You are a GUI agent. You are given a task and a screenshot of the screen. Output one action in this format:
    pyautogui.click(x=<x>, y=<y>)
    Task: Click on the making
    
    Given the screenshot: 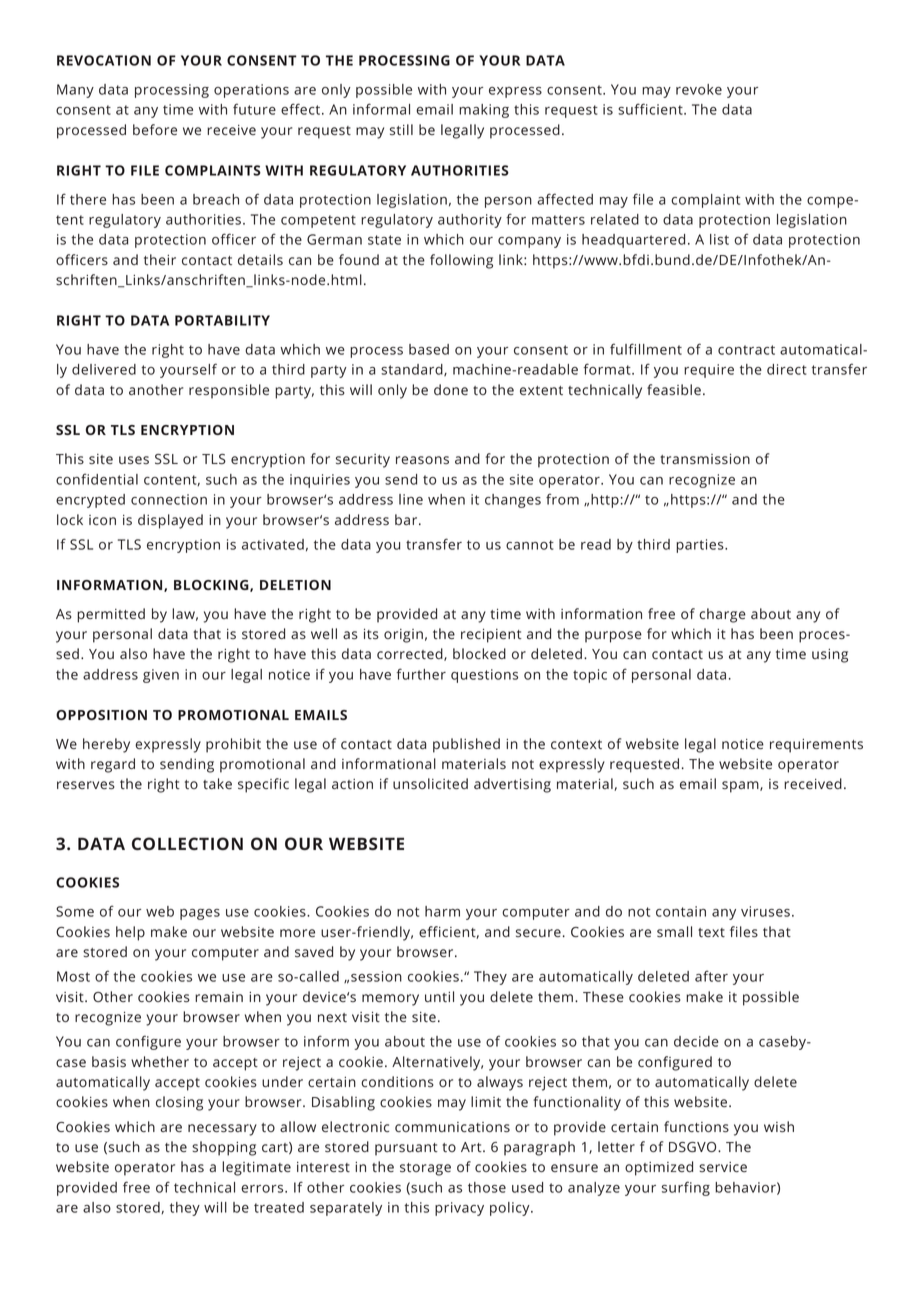 What is the action you would take?
    pyautogui.click(x=484, y=111)
